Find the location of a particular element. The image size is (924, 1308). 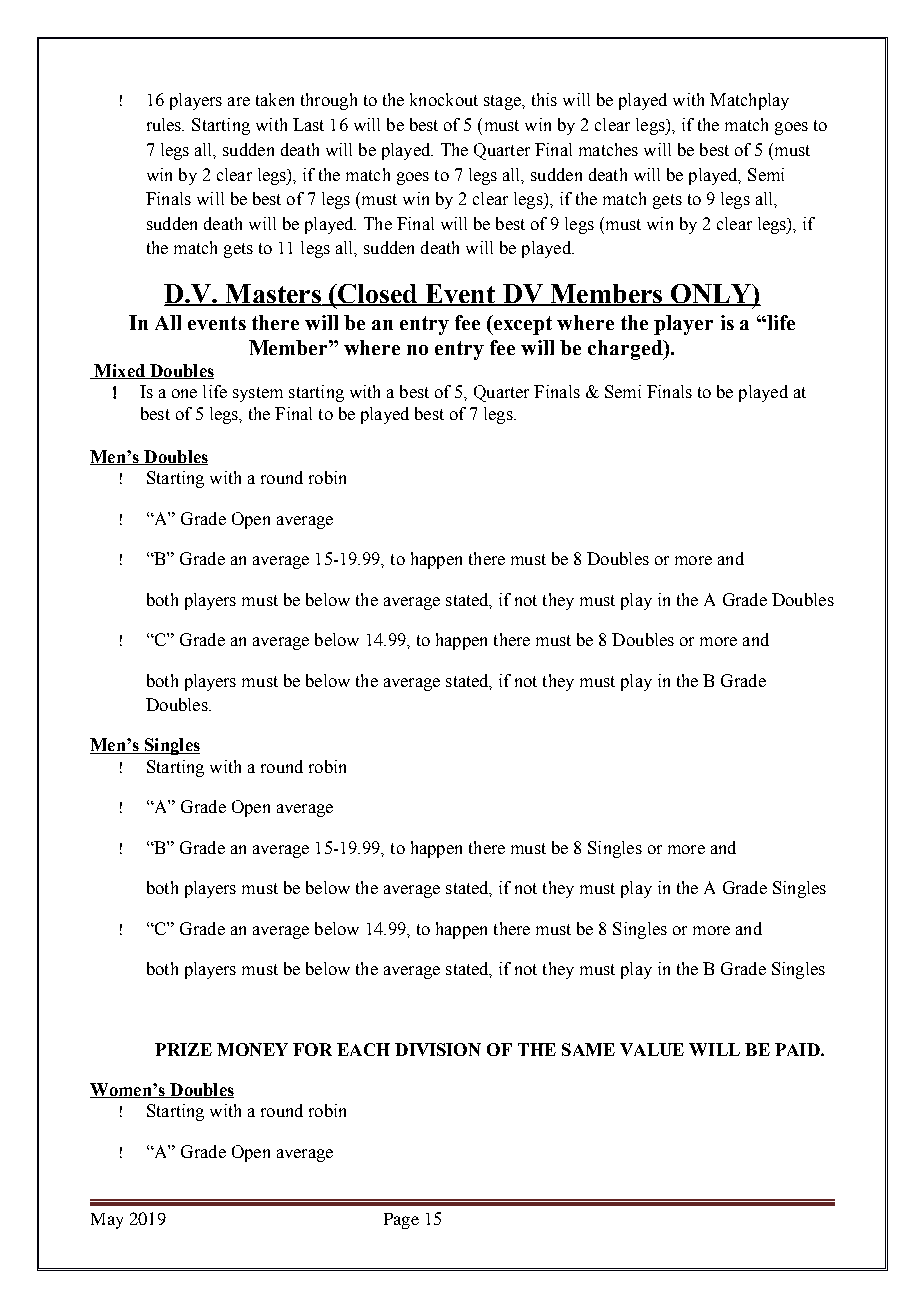

May is located at coordinates (107, 1221).
